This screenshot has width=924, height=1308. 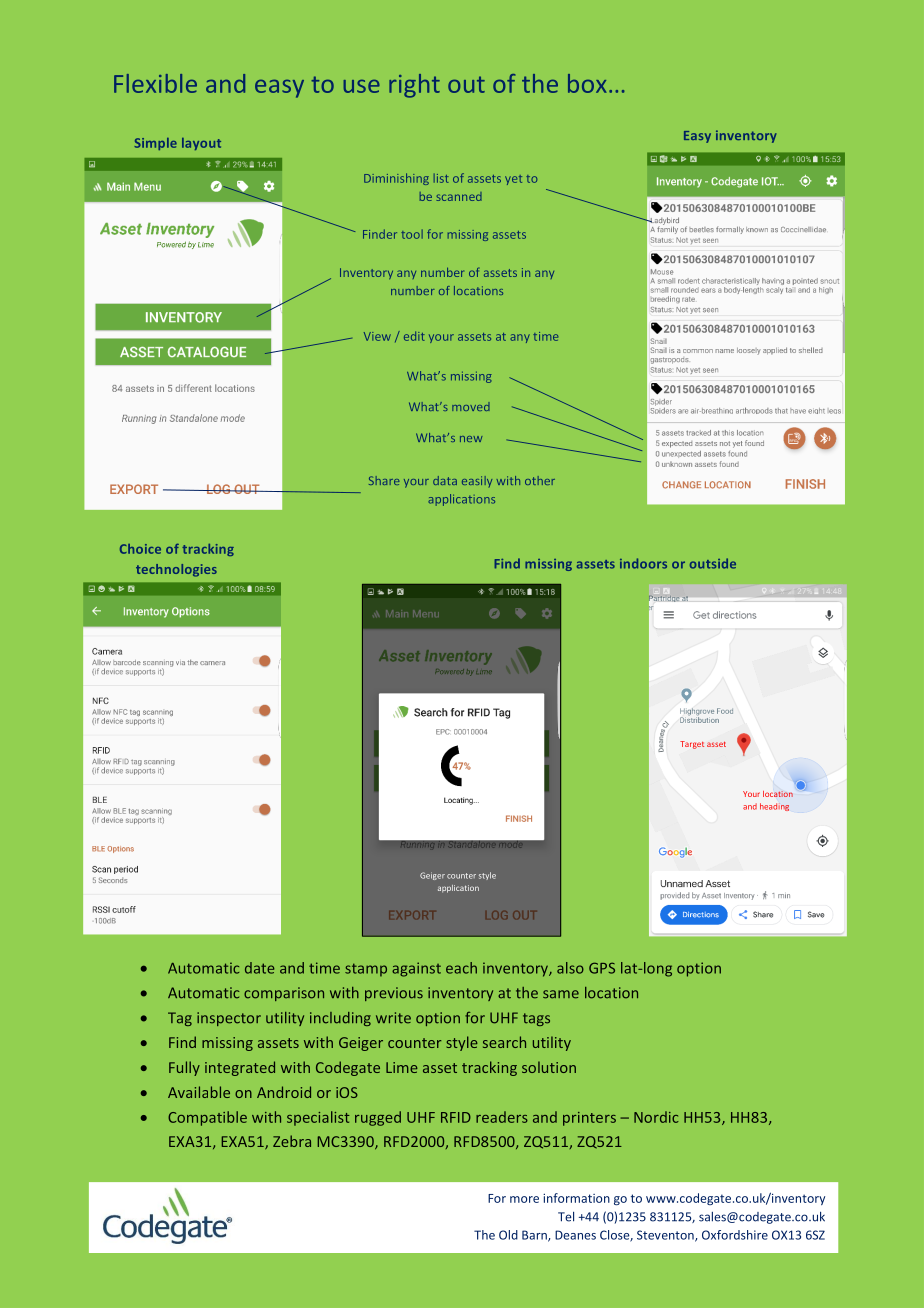 I want to click on right, so click(x=414, y=86).
